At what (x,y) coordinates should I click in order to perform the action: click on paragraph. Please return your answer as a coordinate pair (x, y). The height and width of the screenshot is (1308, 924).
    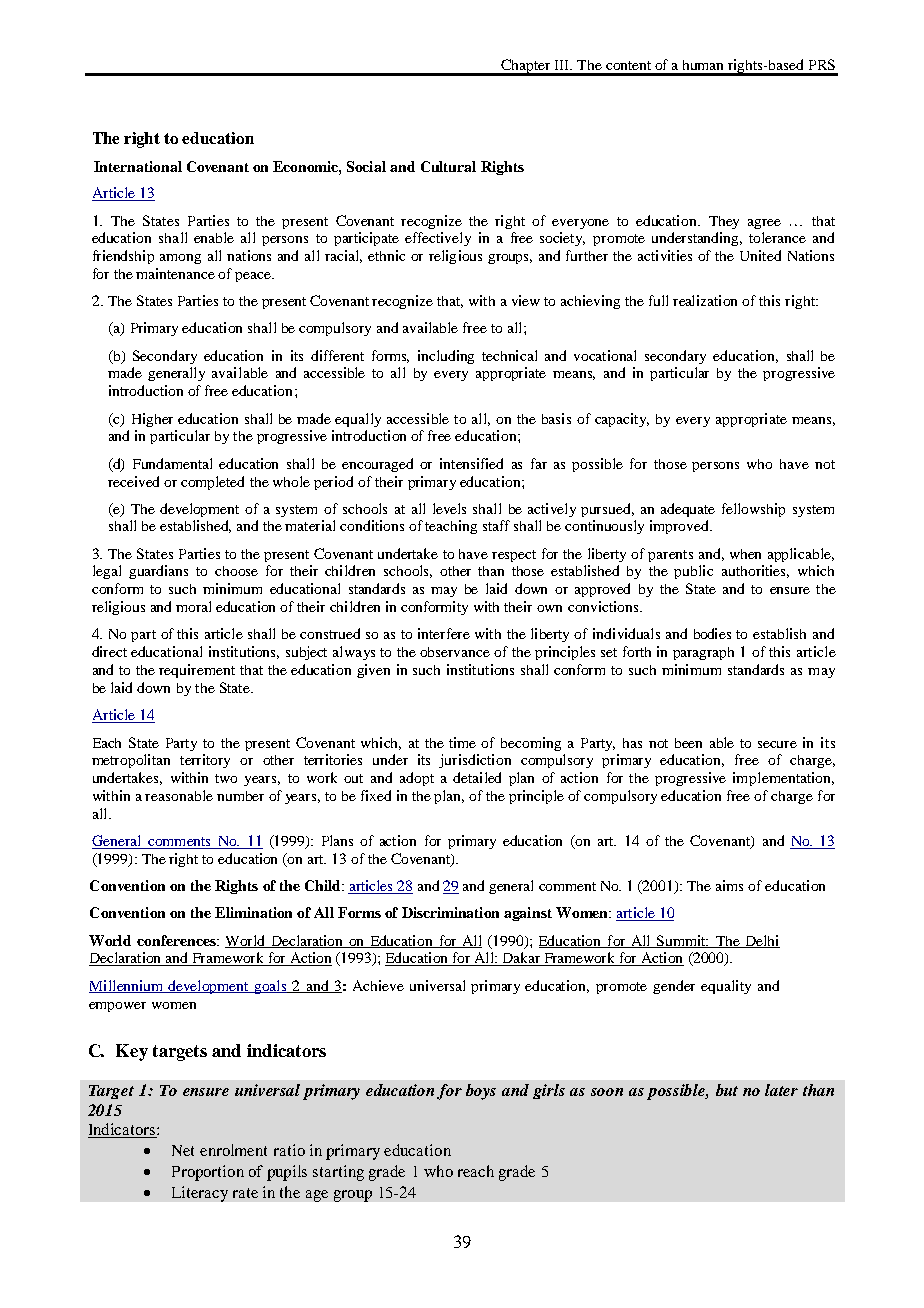
    Looking at the image, I should click on (703, 653).
